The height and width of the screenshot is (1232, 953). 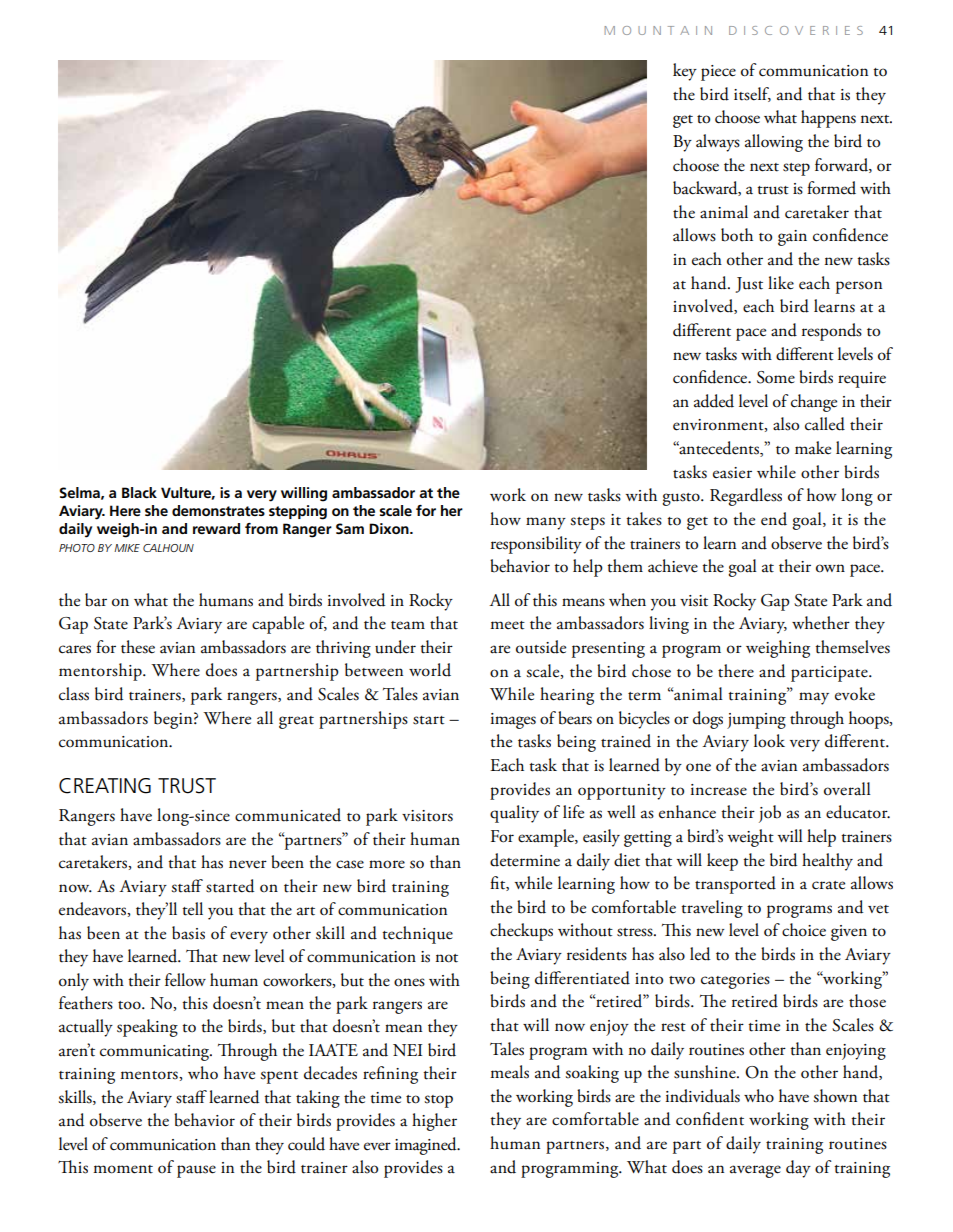 I want to click on key, so click(x=685, y=72).
